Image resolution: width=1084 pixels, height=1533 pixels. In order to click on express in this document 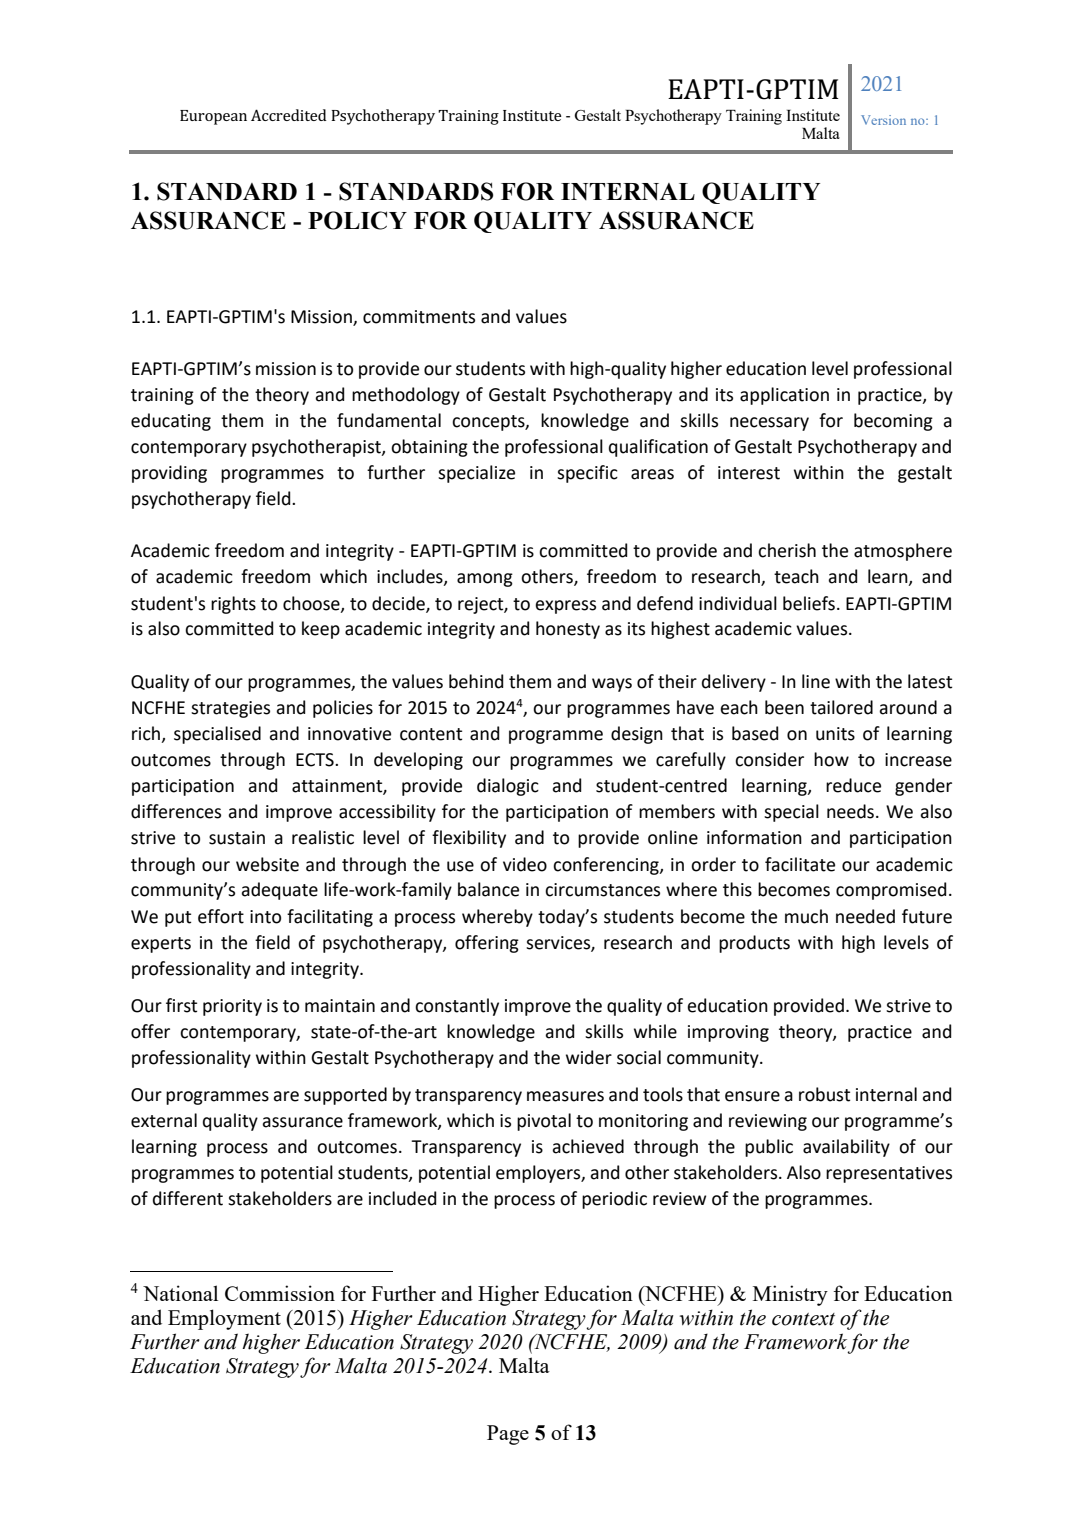, I will do `click(565, 607)`.
